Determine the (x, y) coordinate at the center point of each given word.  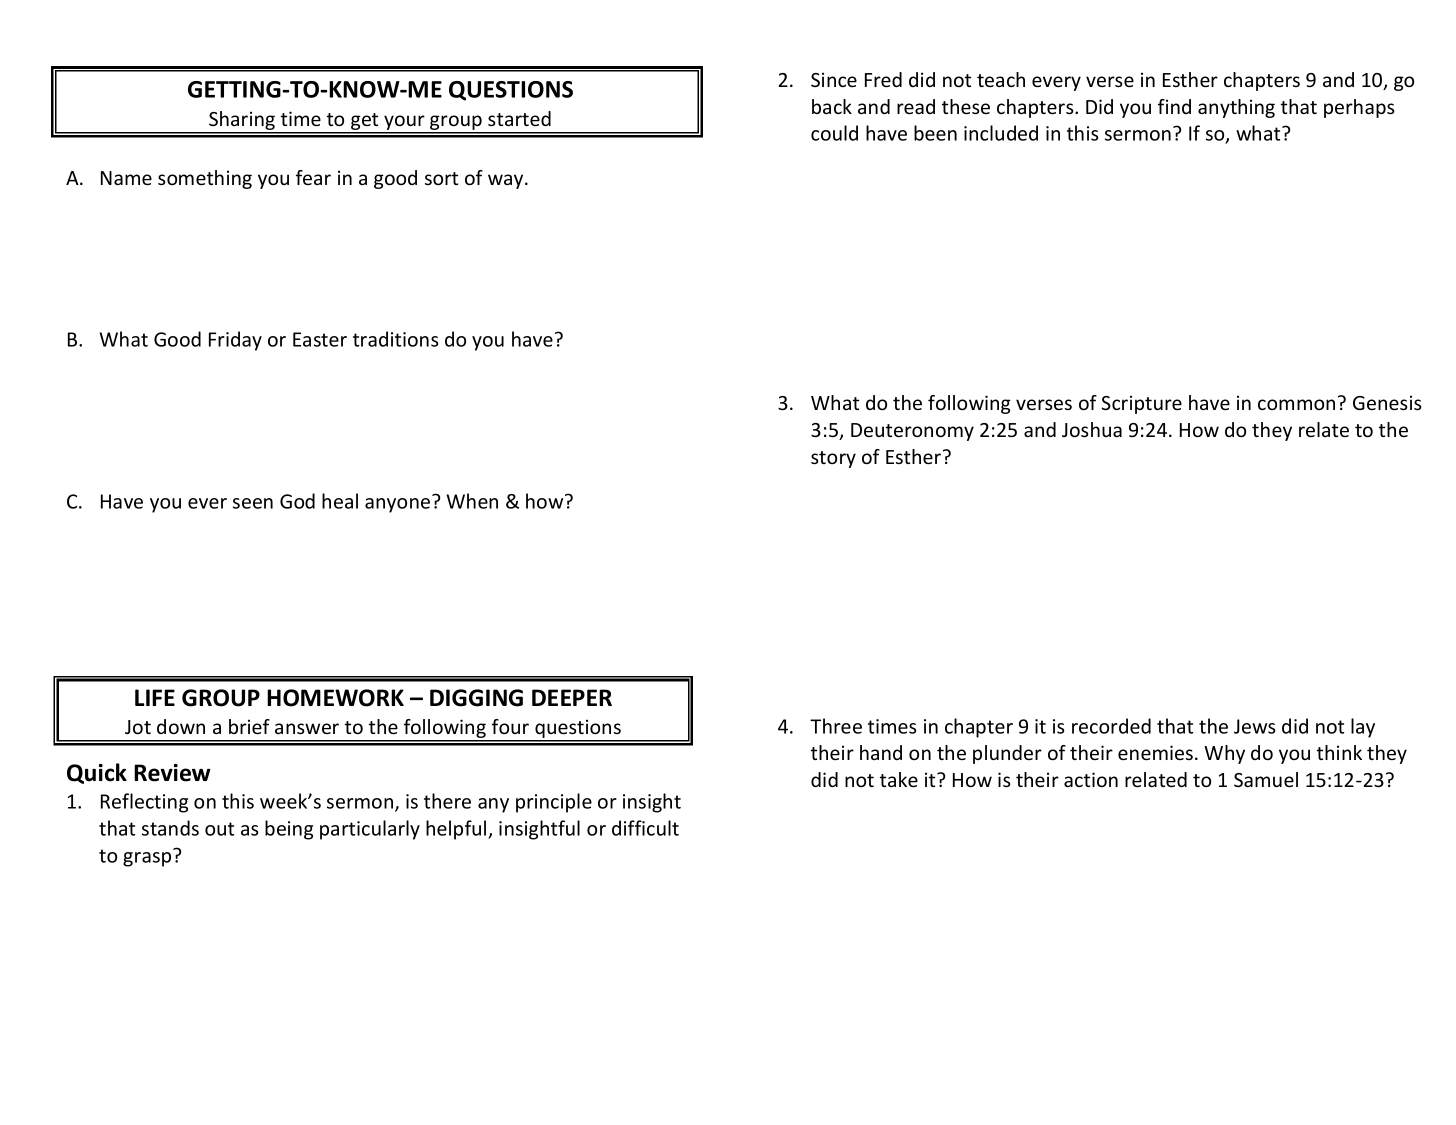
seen (253, 503)
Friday (235, 341)
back (832, 106)
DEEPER (572, 697)
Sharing (242, 122)
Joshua (1092, 429)
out (219, 829)
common (1296, 404)
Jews (1255, 726)
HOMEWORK (335, 698)
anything (1236, 108)
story (833, 459)
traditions (396, 339)
